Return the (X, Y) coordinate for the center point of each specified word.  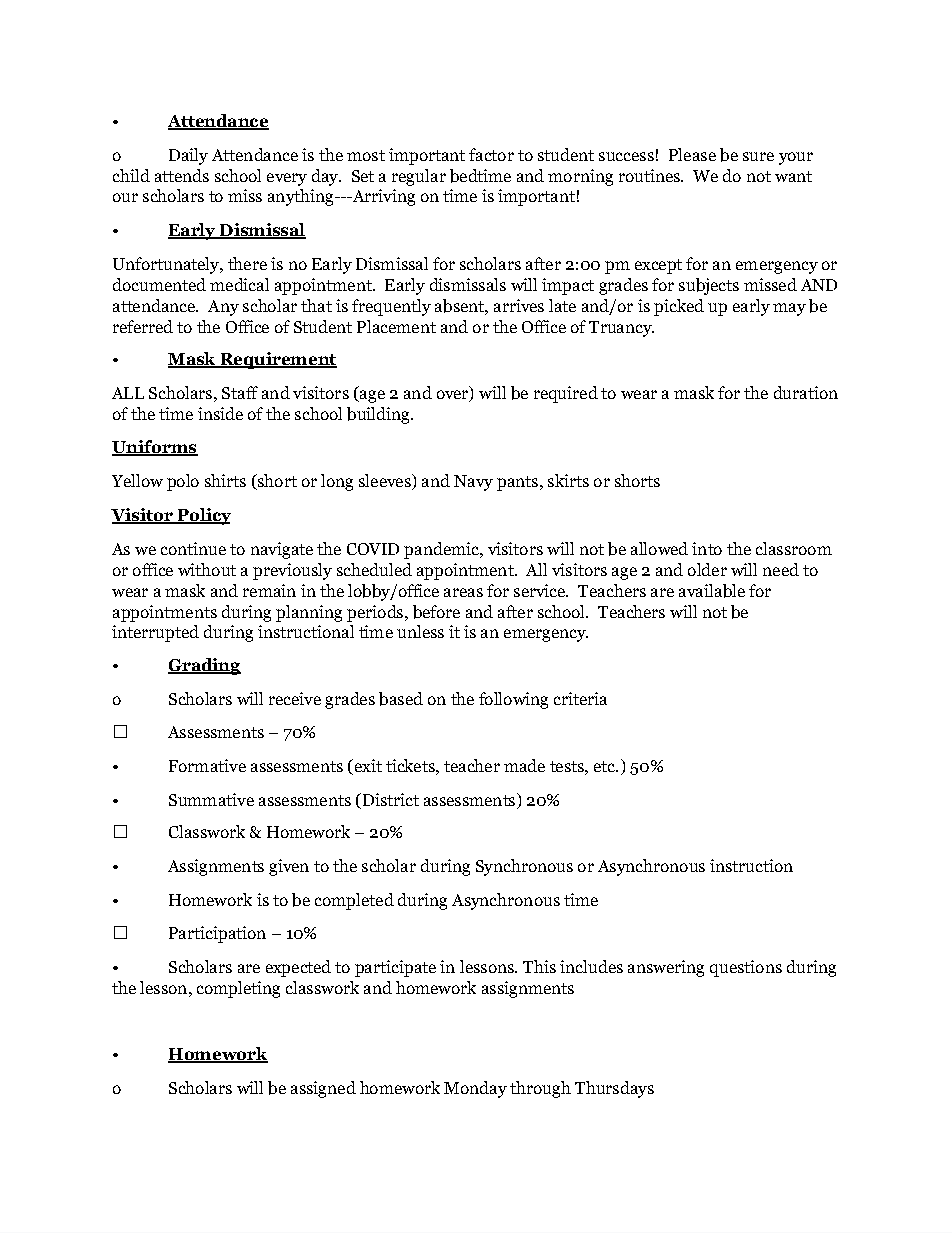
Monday (475, 1089)
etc (606, 766)
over (454, 396)
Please (692, 154)
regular (419, 177)
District (389, 799)
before (436, 612)
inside (220, 413)
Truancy (621, 329)
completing (238, 989)
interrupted (155, 633)
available (712, 591)
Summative (211, 799)
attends (182, 175)
